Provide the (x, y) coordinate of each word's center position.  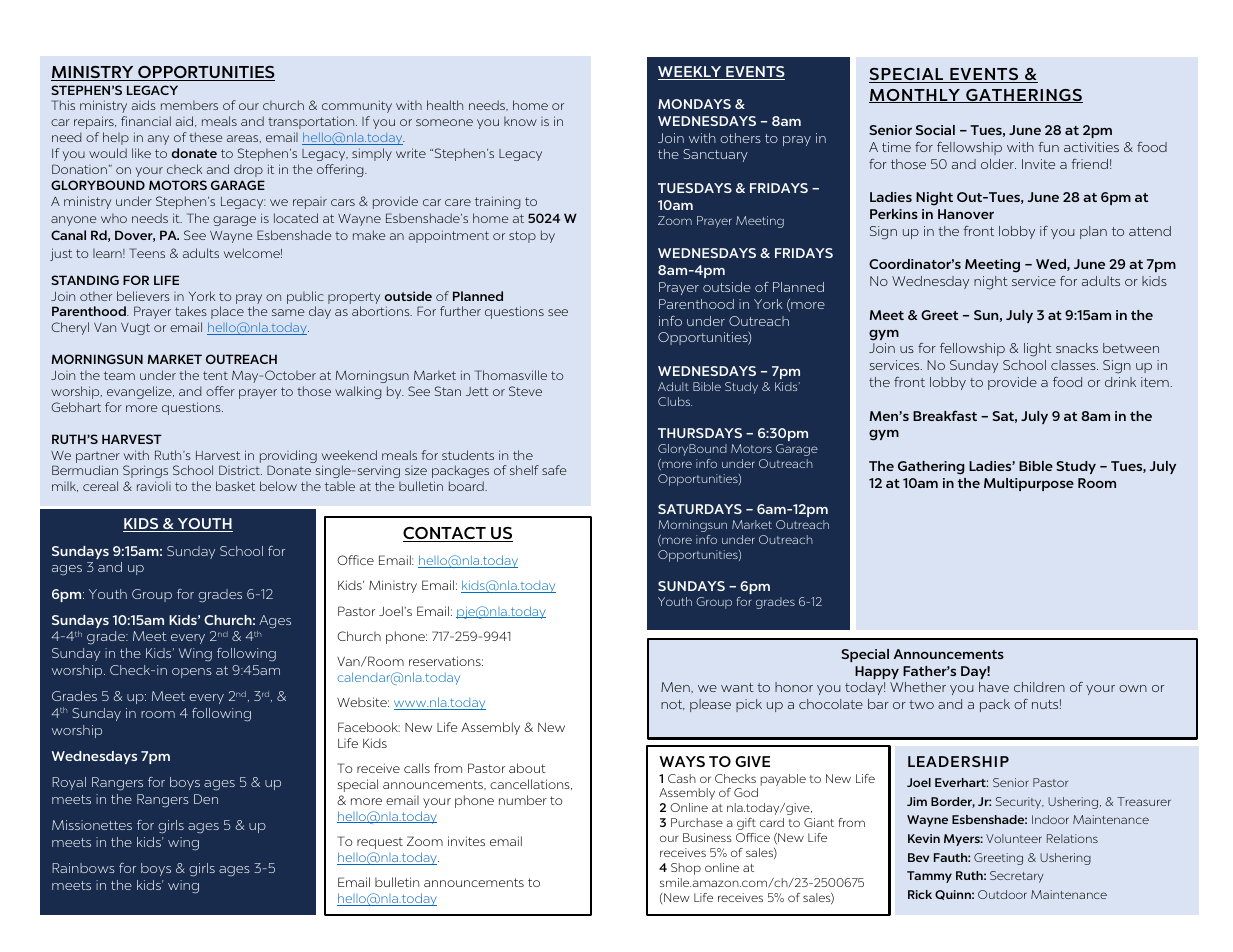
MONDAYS (694, 104)
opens (192, 673)
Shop (686, 869)
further (460, 311)
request (380, 843)
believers (143, 296)
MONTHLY (915, 96)
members (189, 105)
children (1039, 687)
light (1038, 350)
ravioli (154, 486)
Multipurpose (1029, 484)
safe (554, 470)
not (673, 705)
